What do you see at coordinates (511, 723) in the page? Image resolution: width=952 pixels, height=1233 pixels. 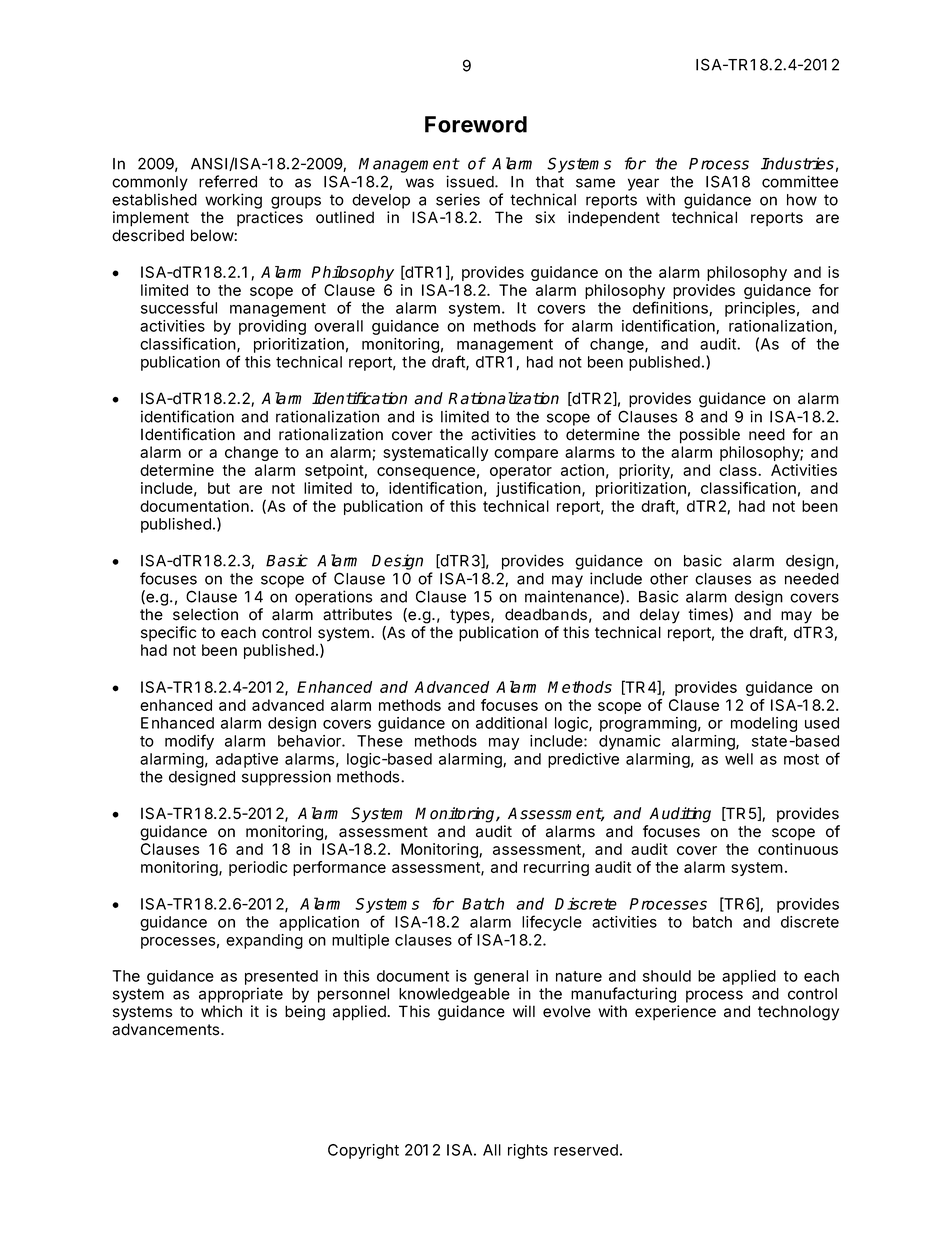 I see `additional` at bounding box center [511, 723].
